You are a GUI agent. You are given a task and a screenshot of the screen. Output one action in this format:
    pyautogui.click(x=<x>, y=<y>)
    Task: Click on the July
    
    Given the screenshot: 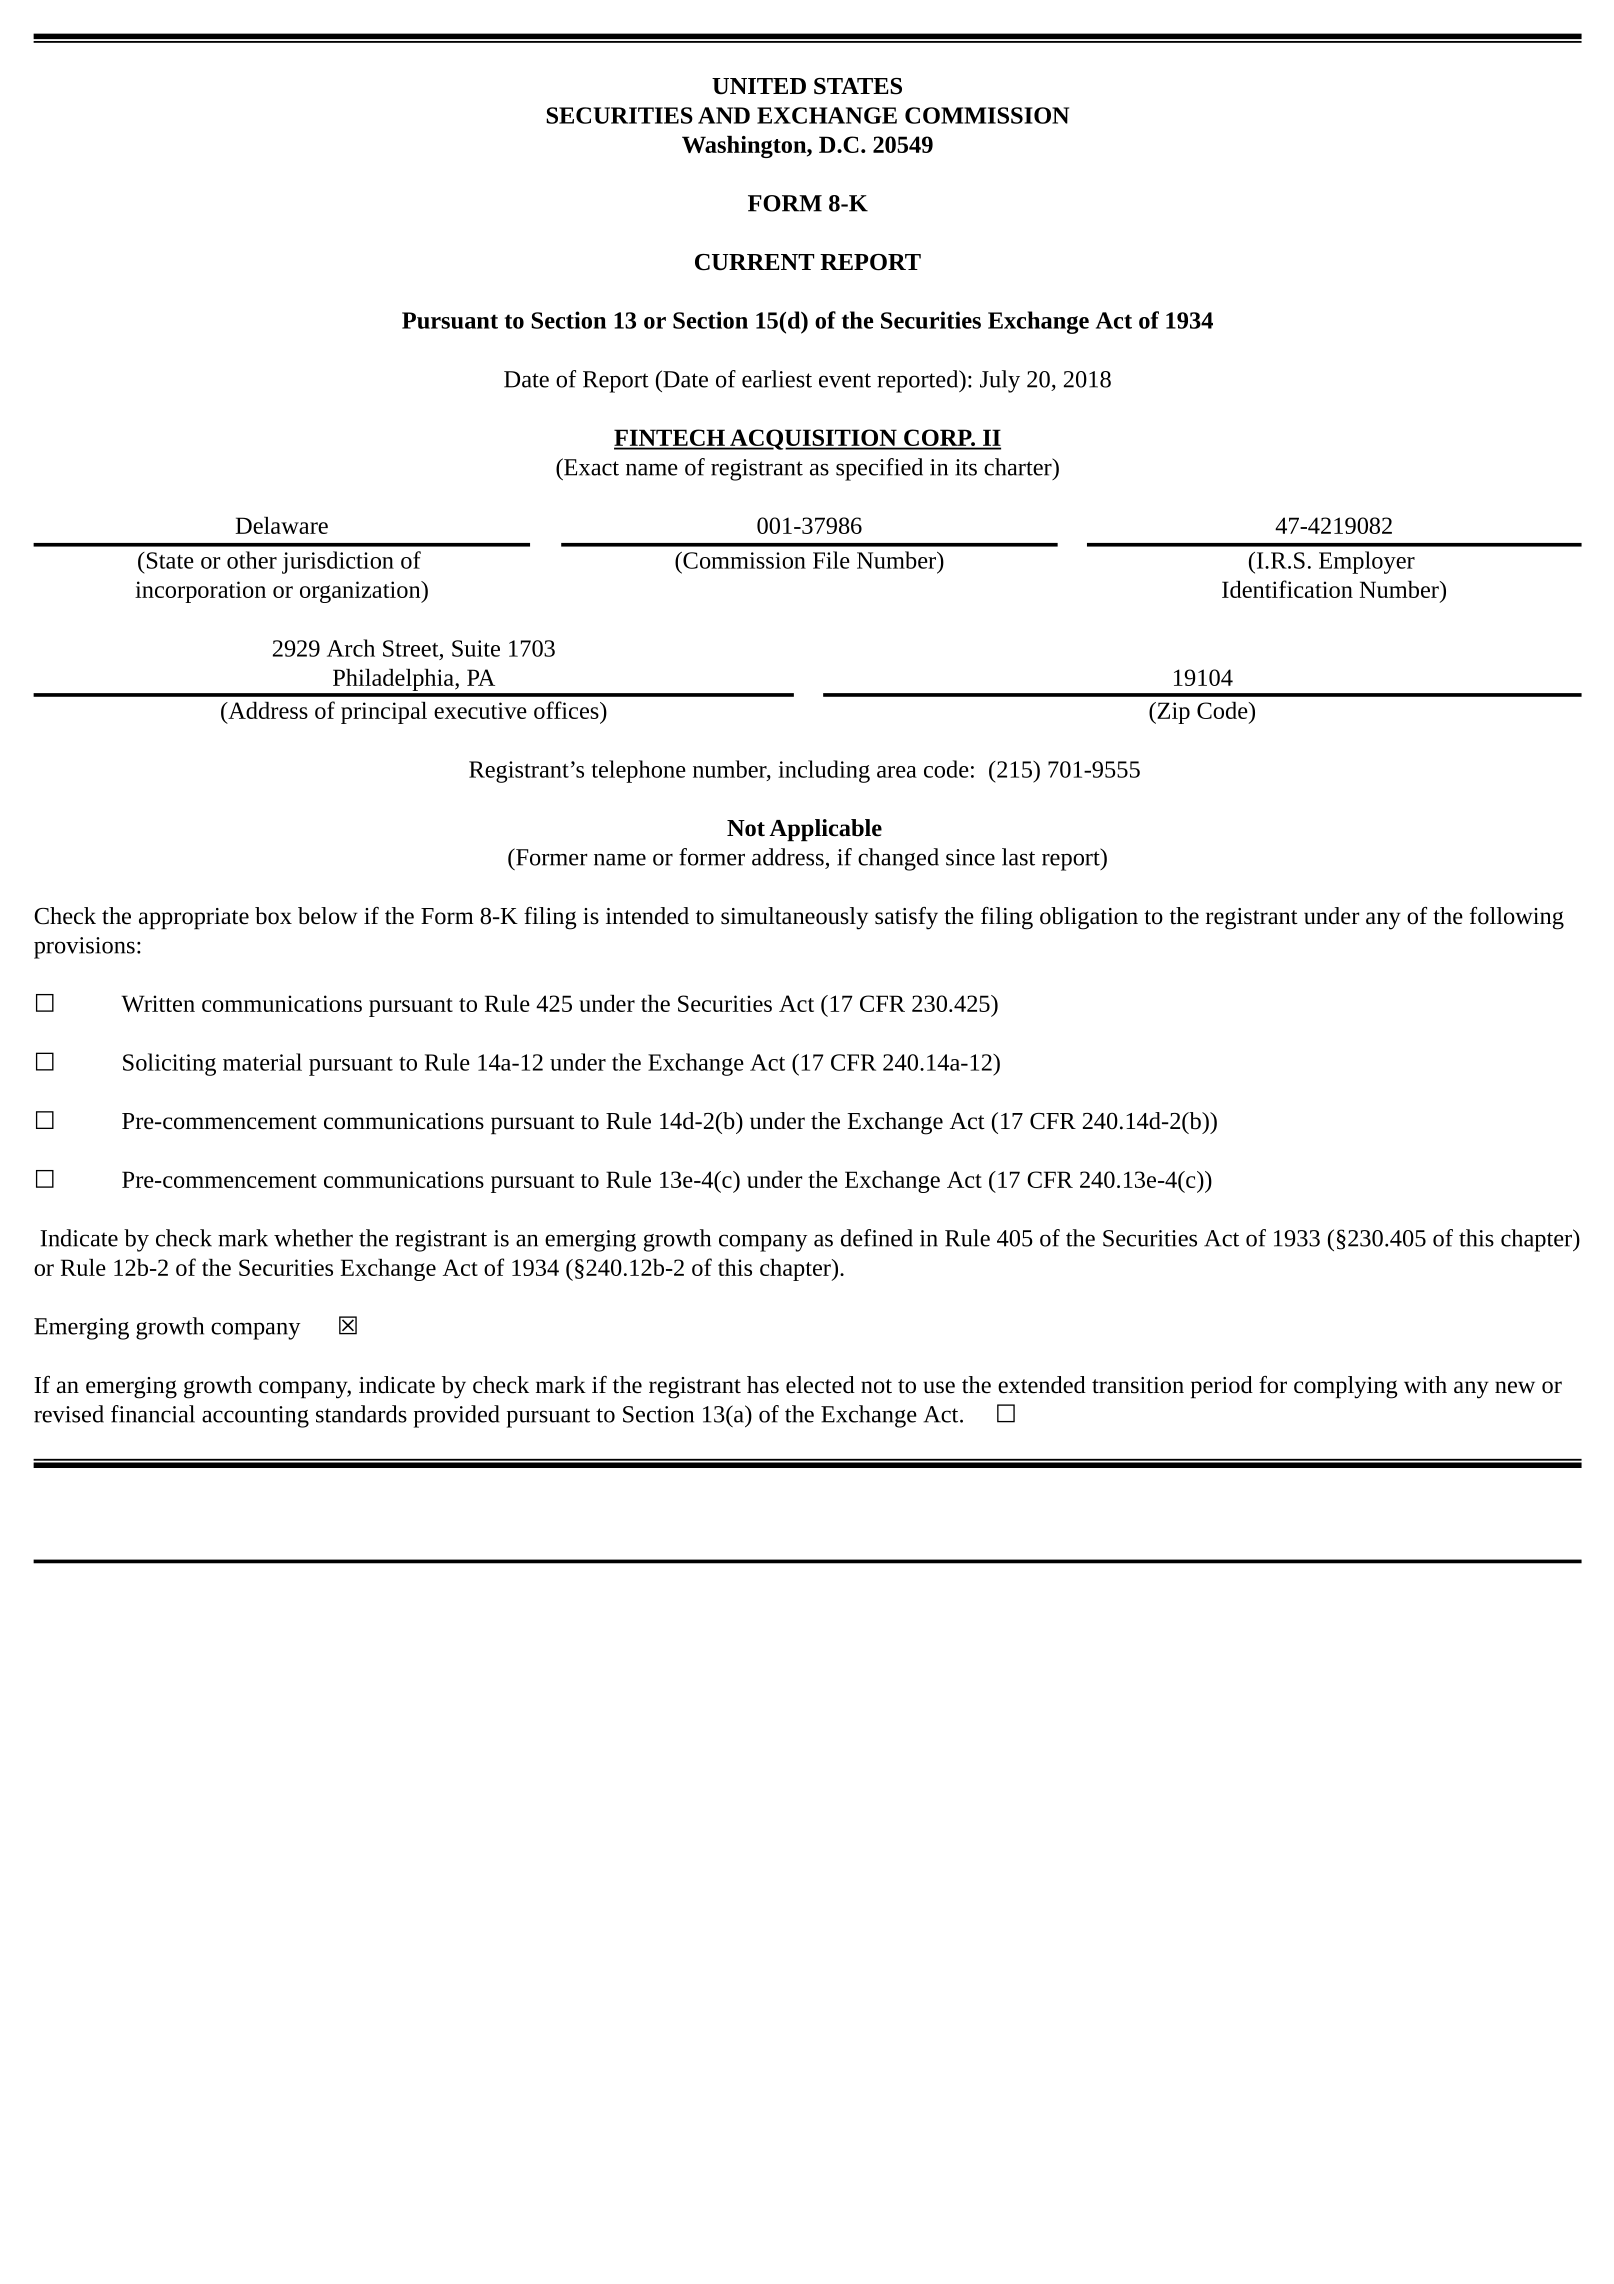 What is the action you would take?
    pyautogui.click(x=1000, y=381)
